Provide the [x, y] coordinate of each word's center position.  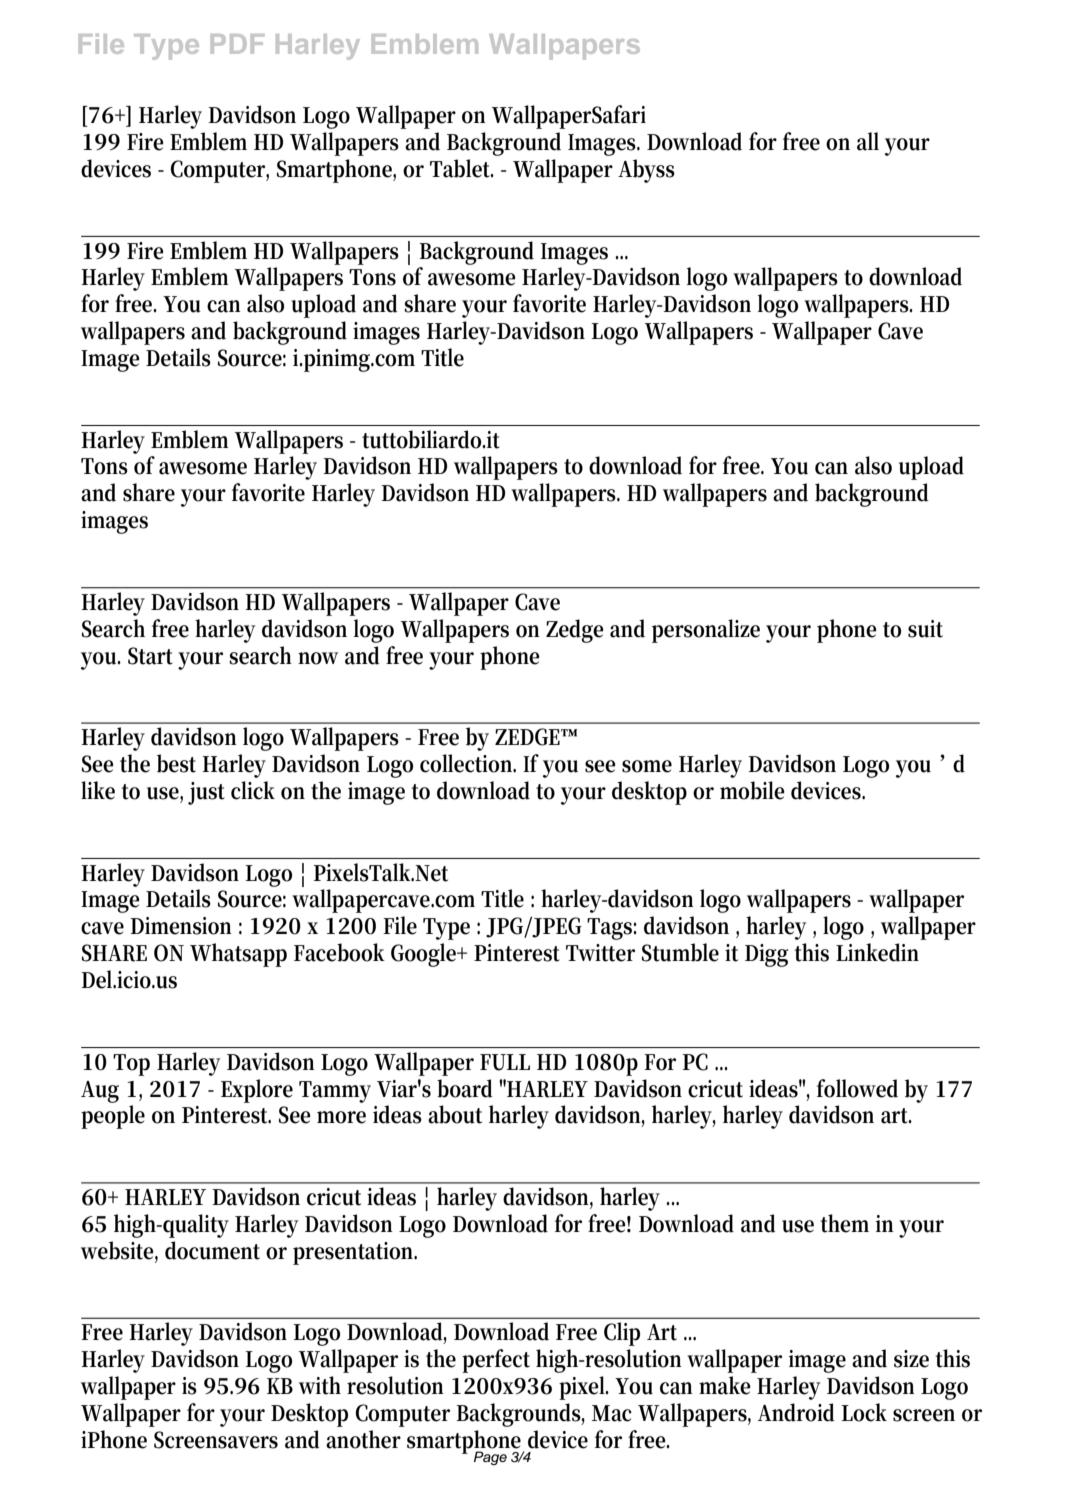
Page [490, 1458]
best [176, 763]
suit [925, 629]
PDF [237, 44]
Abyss [646, 171]
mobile [752, 790]
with [320, 1385]
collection [468, 763]
